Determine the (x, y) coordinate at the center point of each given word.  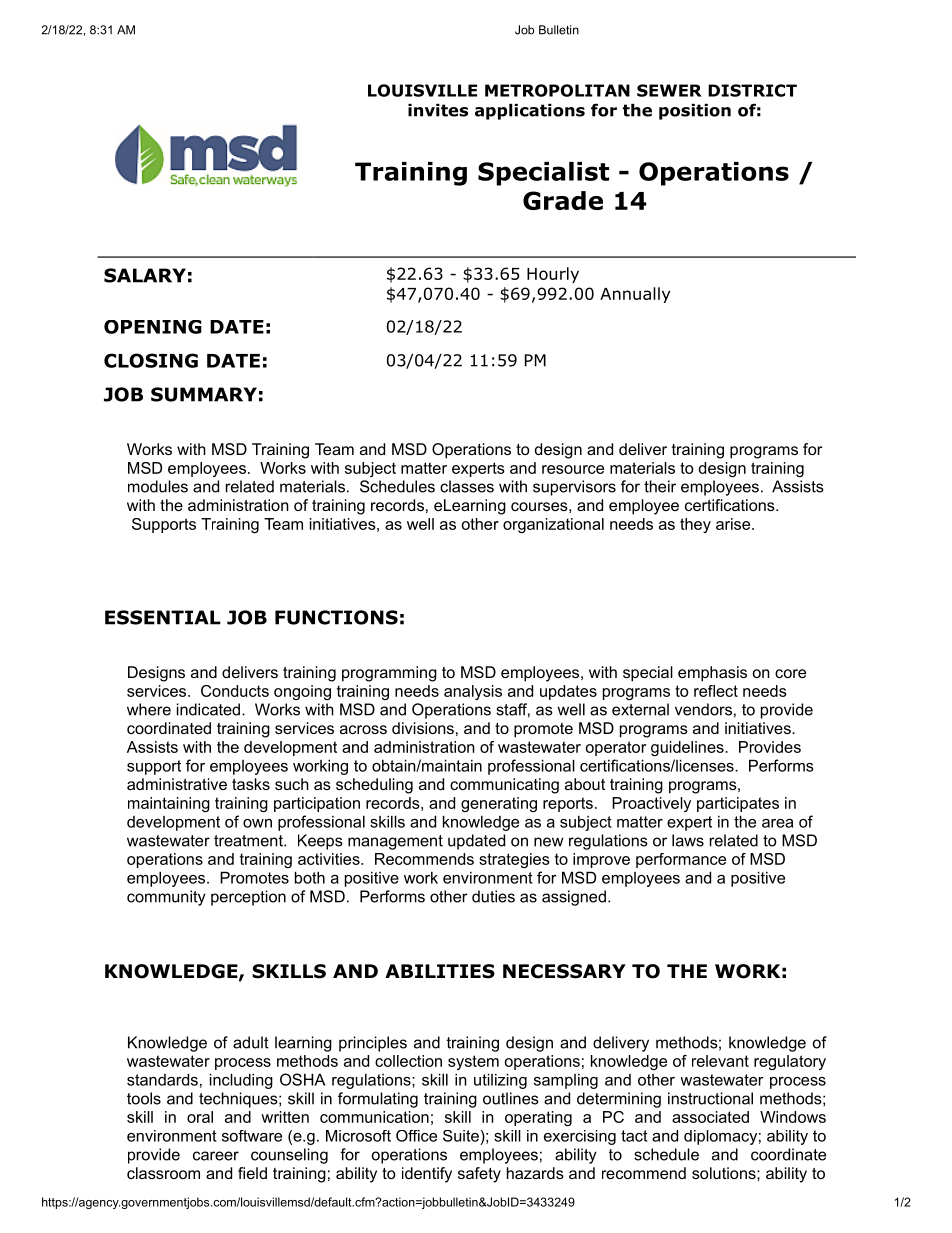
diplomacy (720, 1137)
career (216, 1156)
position (695, 112)
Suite (461, 1136)
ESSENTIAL (163, 617)
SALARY (145, 275)
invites (438, 110)
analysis (473, 692)
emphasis (712, 674)
